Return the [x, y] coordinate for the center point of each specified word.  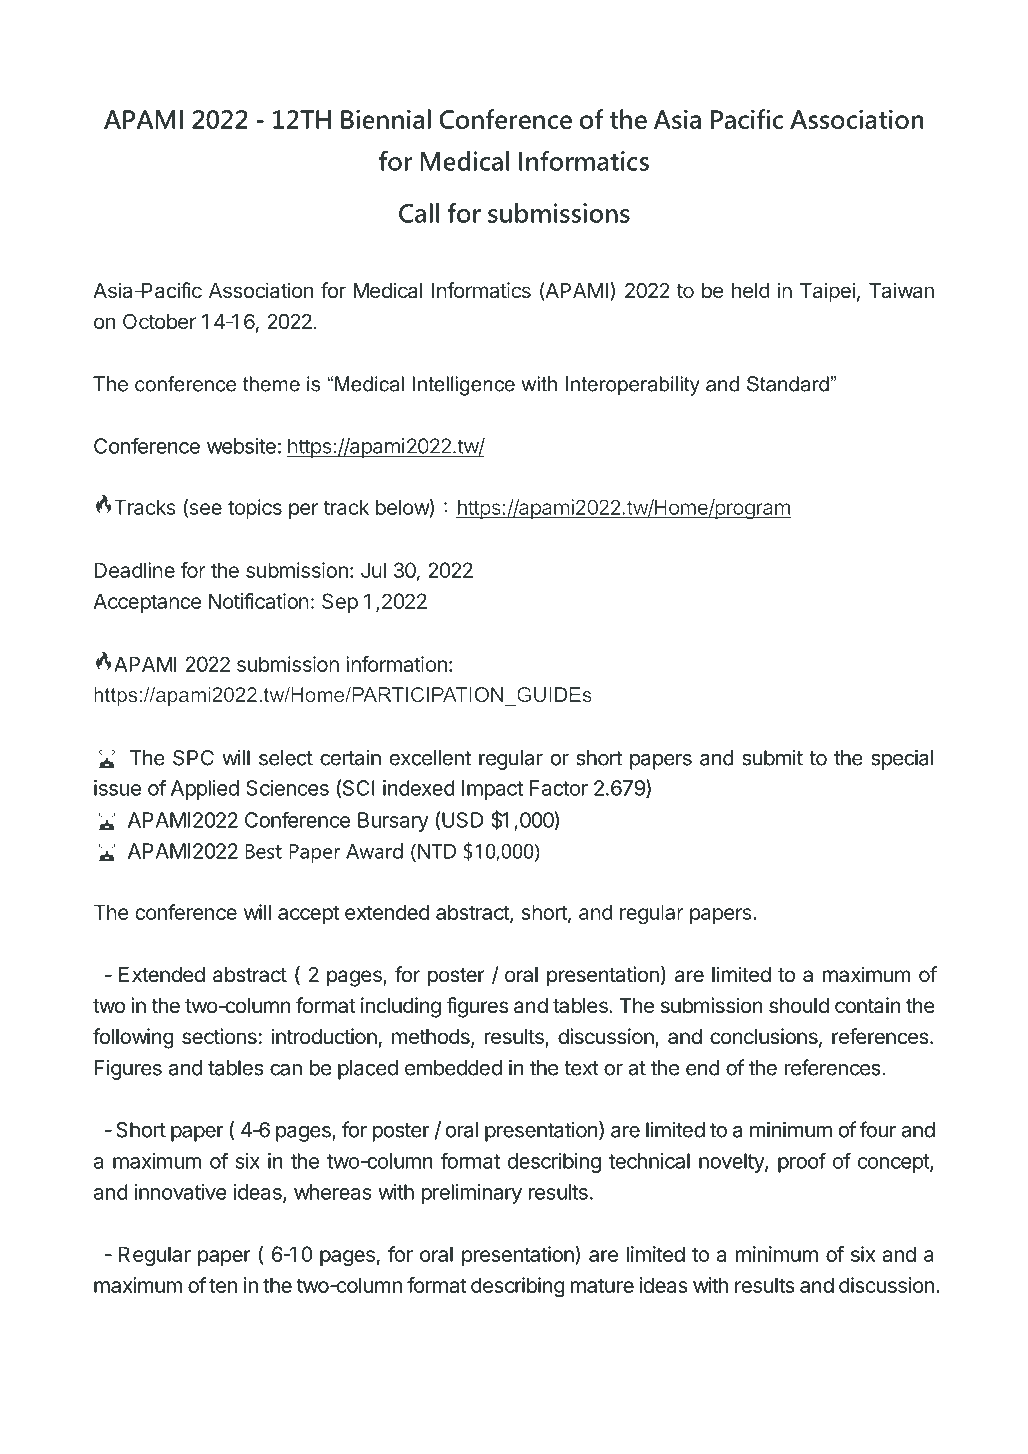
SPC [193, 758]
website [241, 446]
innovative [181, 1192]
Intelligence [463, 386]
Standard [788, 384]
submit [772, 757]
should [799, 1006]
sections [219, 1036]
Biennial [386, 119]
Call [419, 213]
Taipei [827, 292]
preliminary [472, 1194]
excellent [430, 758]
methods [432, 1038]
